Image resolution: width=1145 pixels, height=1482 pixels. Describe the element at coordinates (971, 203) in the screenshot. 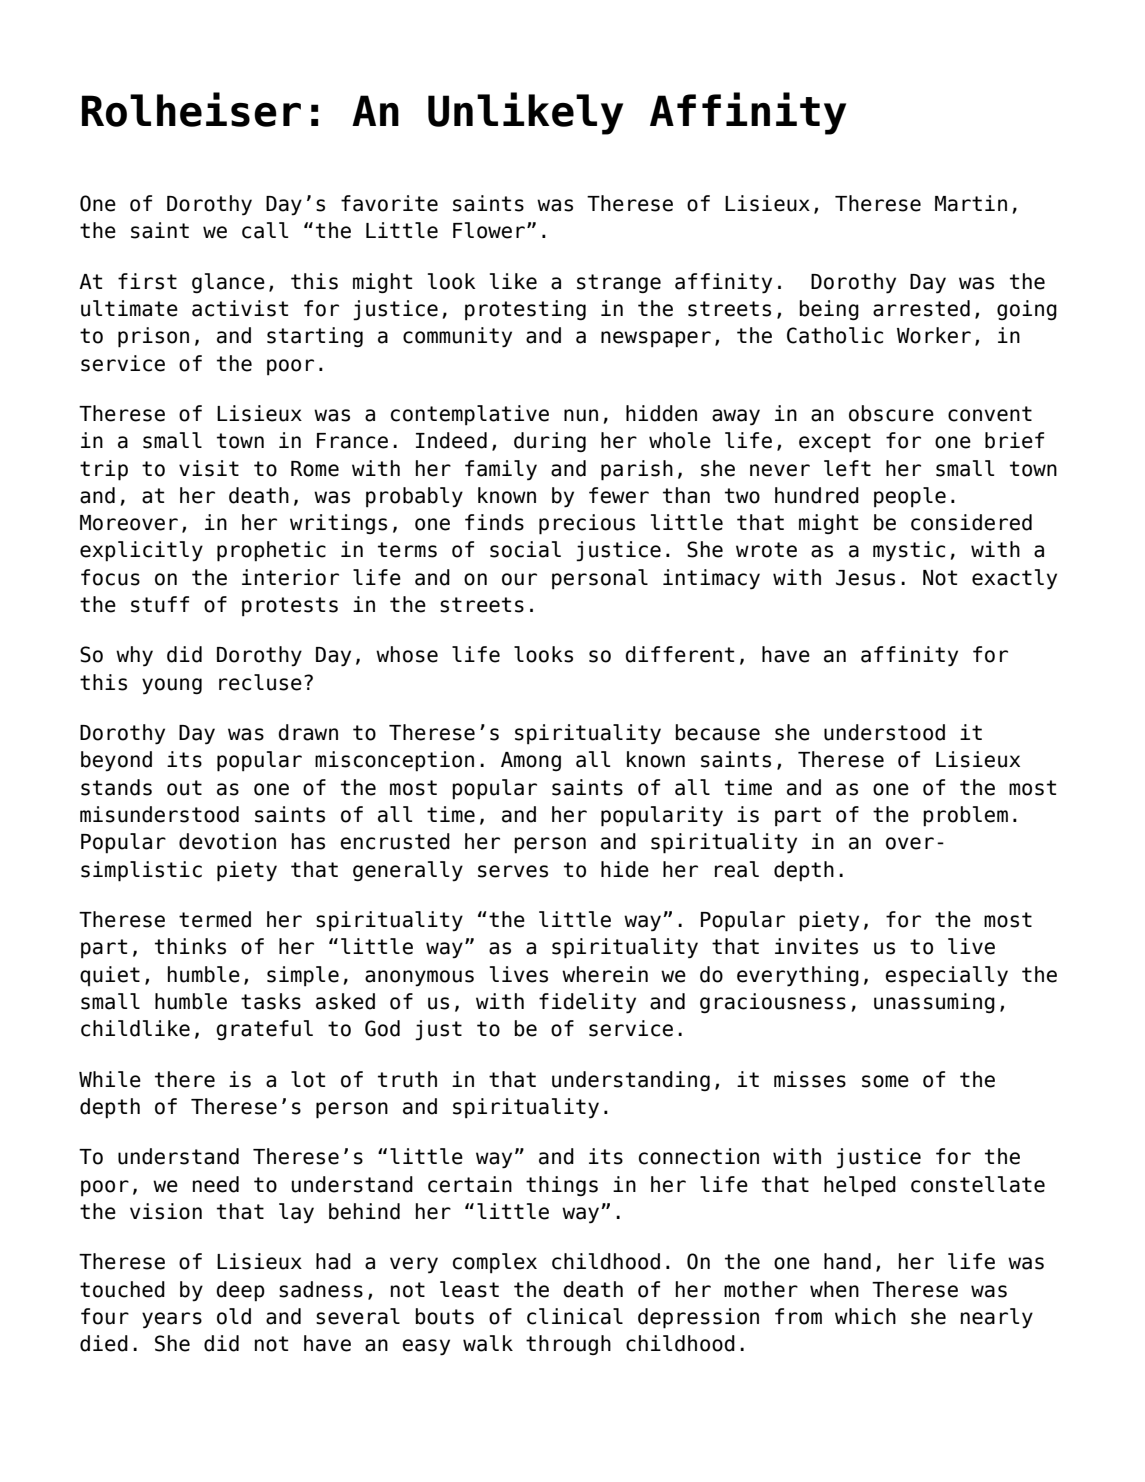

I see `Martin` at that location.
